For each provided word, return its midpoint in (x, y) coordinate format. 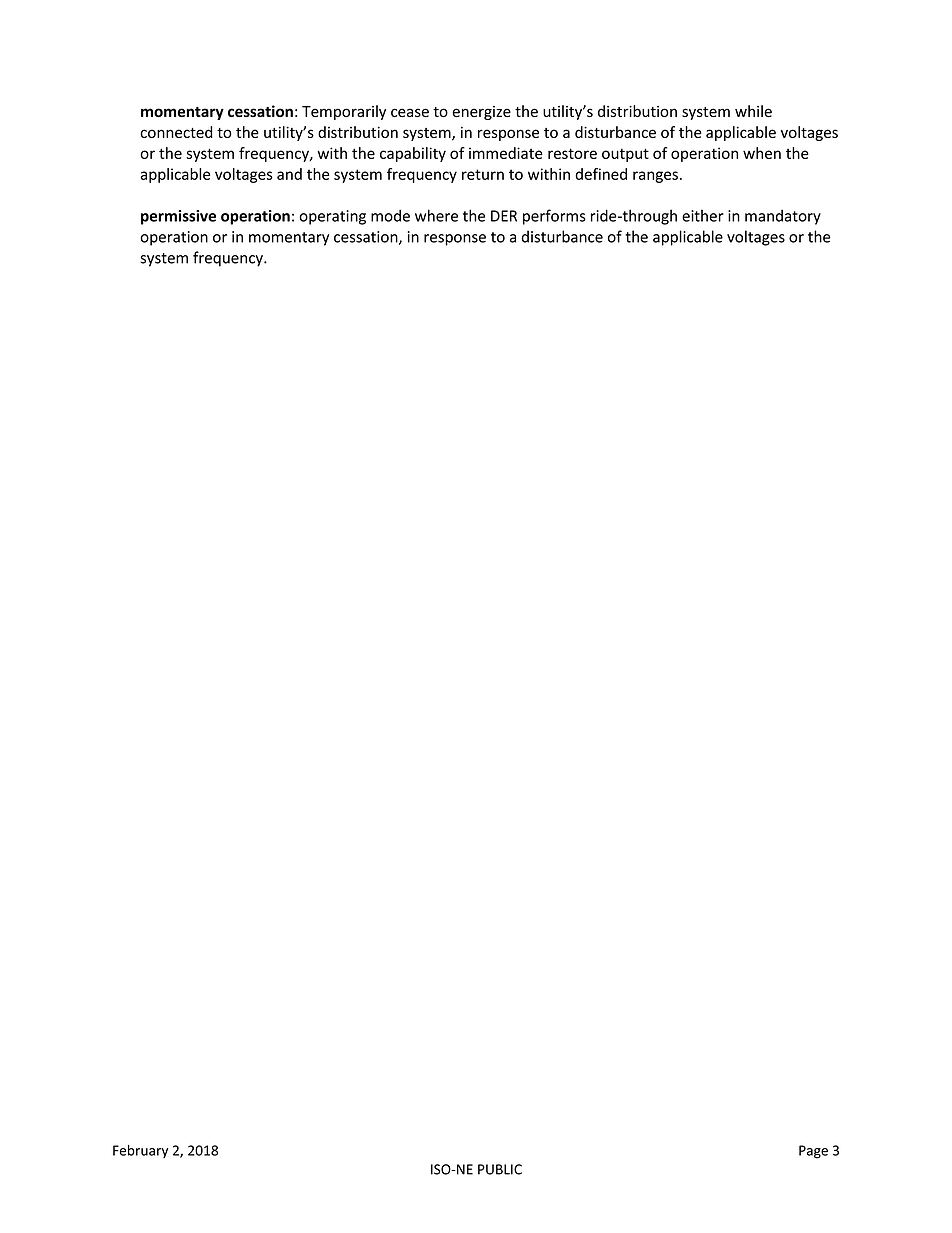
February (140, 1151)
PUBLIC (500, 1169)
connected (176, 132)
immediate (506, 153)
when (762, 153)
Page (813, 1152)
